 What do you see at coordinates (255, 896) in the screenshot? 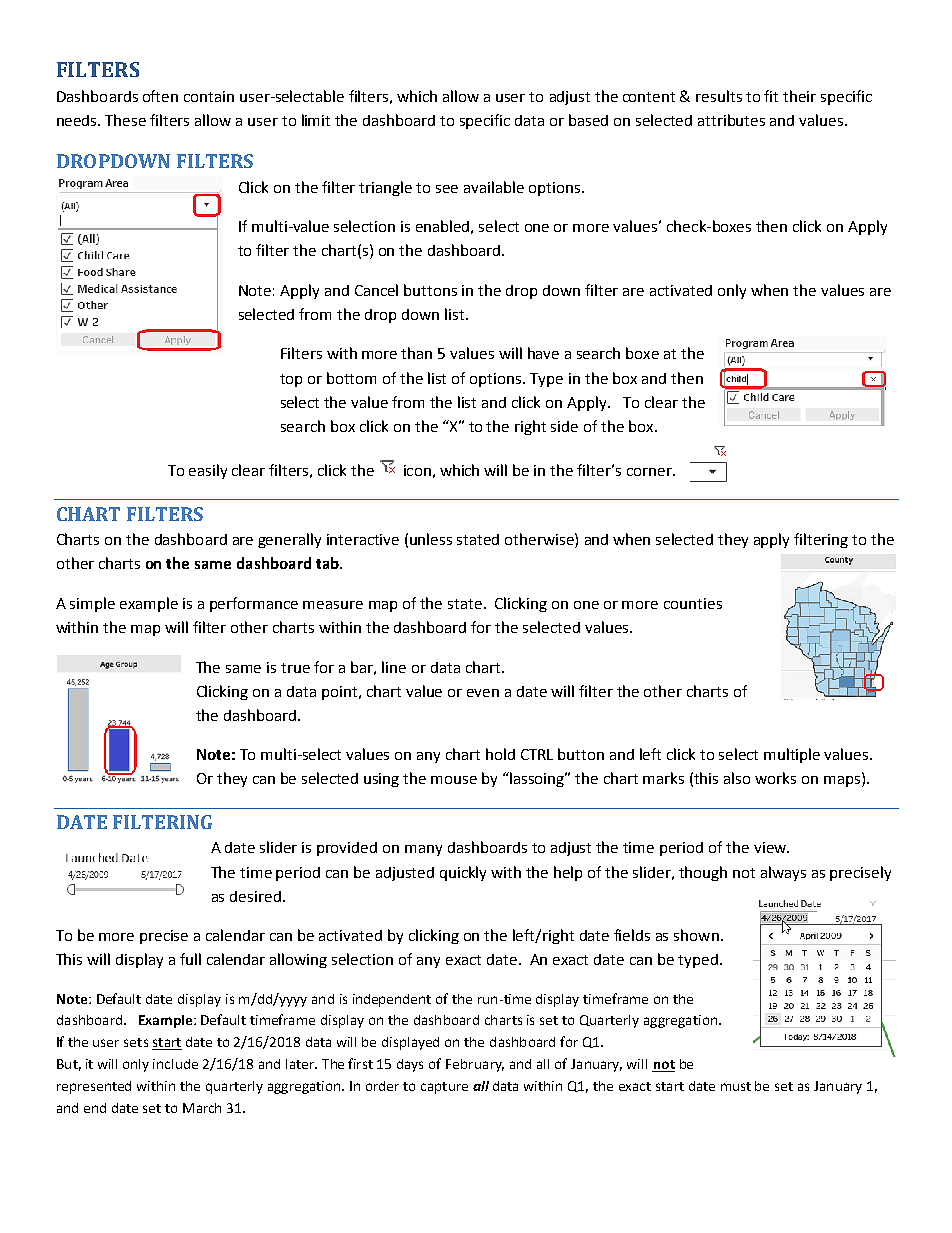
I see `desired` at bounding box center [255, 896].
